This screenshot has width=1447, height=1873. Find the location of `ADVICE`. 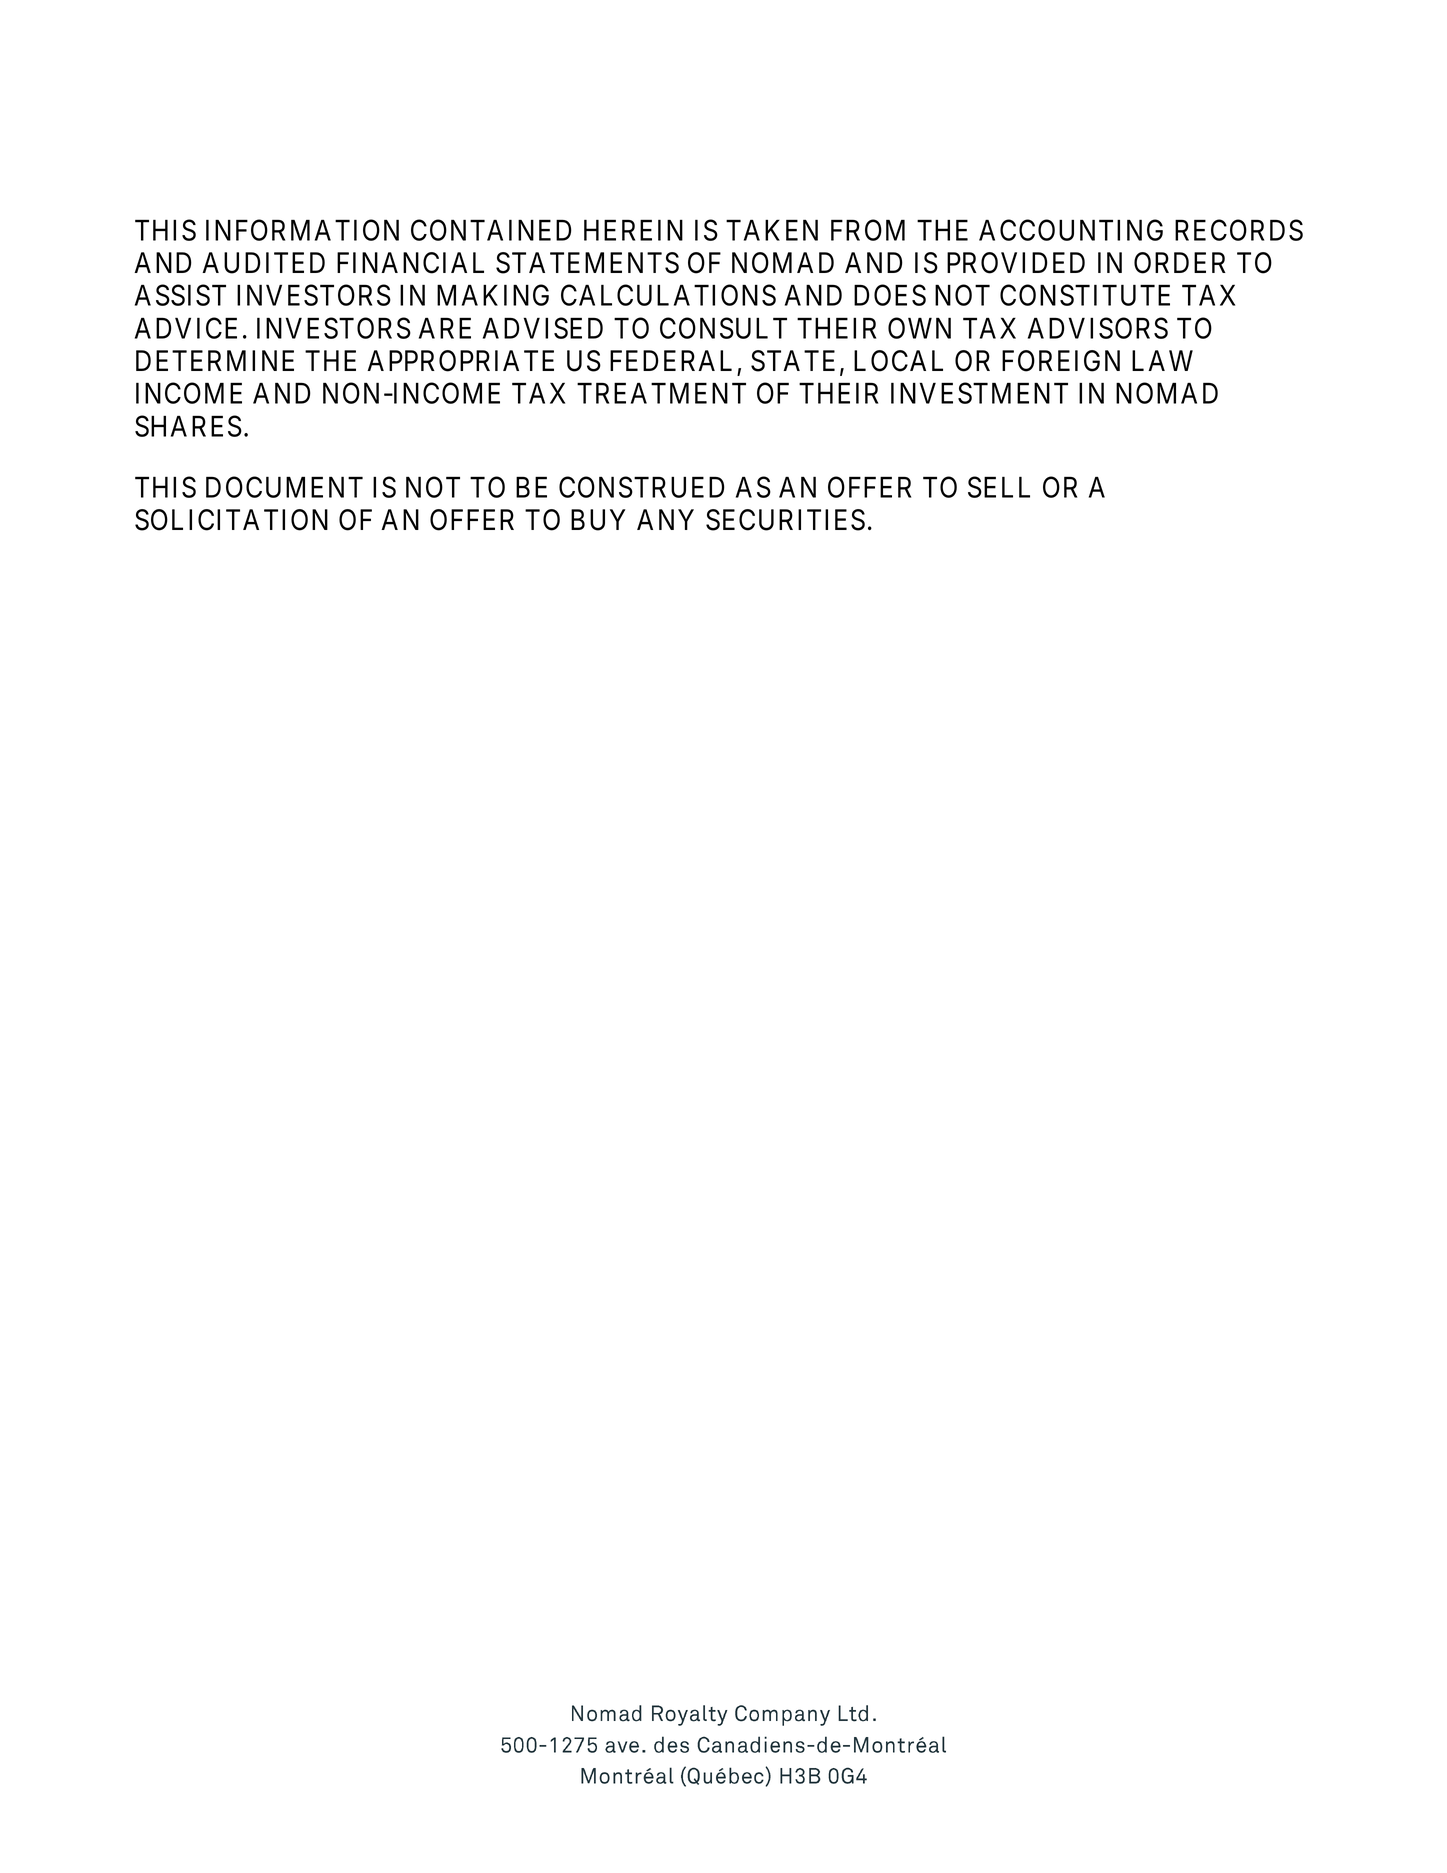

ADVICE is located at coordinates (186, 328).
